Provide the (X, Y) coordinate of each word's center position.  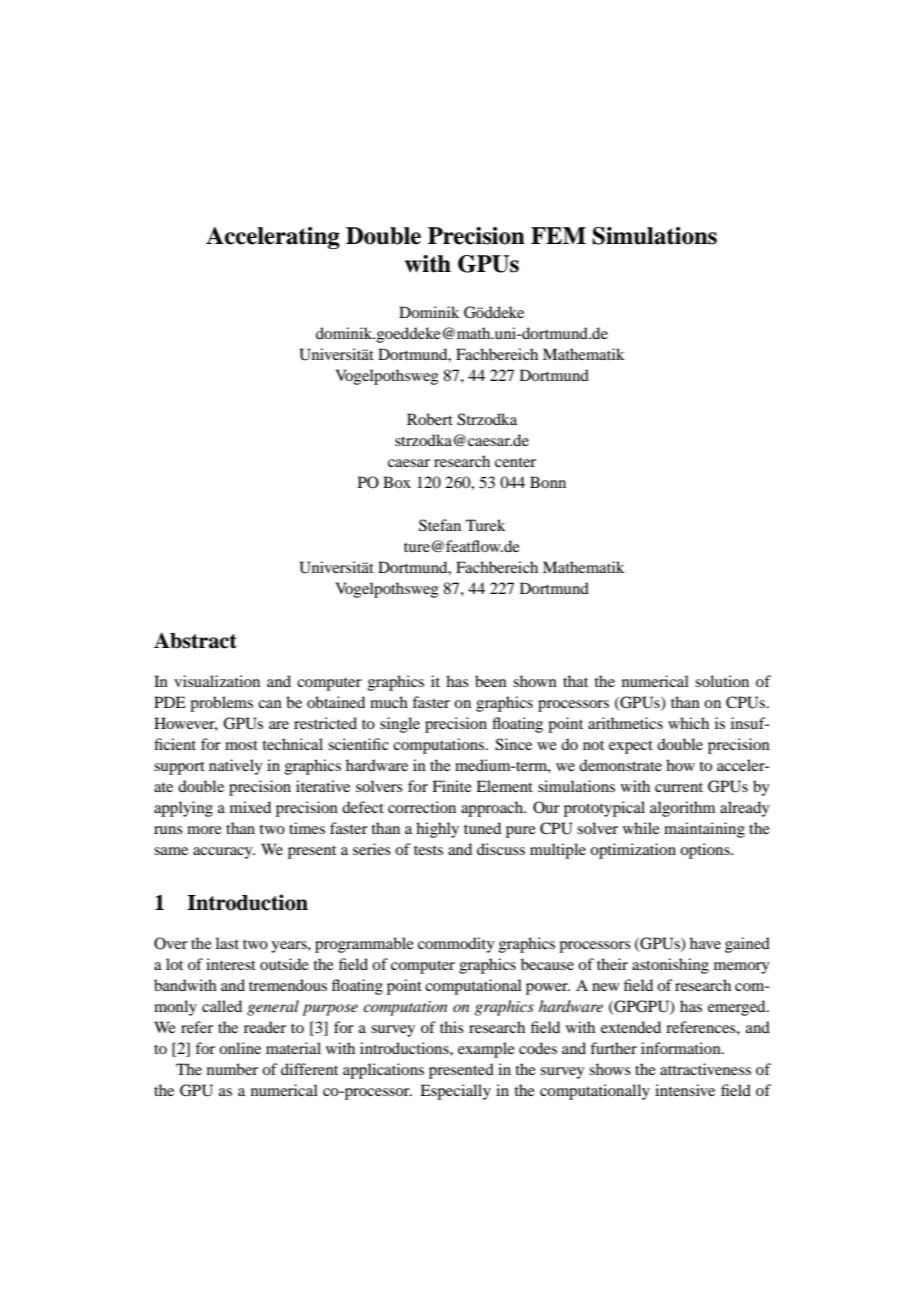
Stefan (440, 525)
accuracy (224, 853)
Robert (430, 419)
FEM (558, 235)
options (706, 851)
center (515, 462)
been (491, 681)
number (232, 1069)
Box (397, 482)
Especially (455, 1092)
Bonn (548, 482)
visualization (217, 681)
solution (722, 681)
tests (428, 850)
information (682, 1048)
